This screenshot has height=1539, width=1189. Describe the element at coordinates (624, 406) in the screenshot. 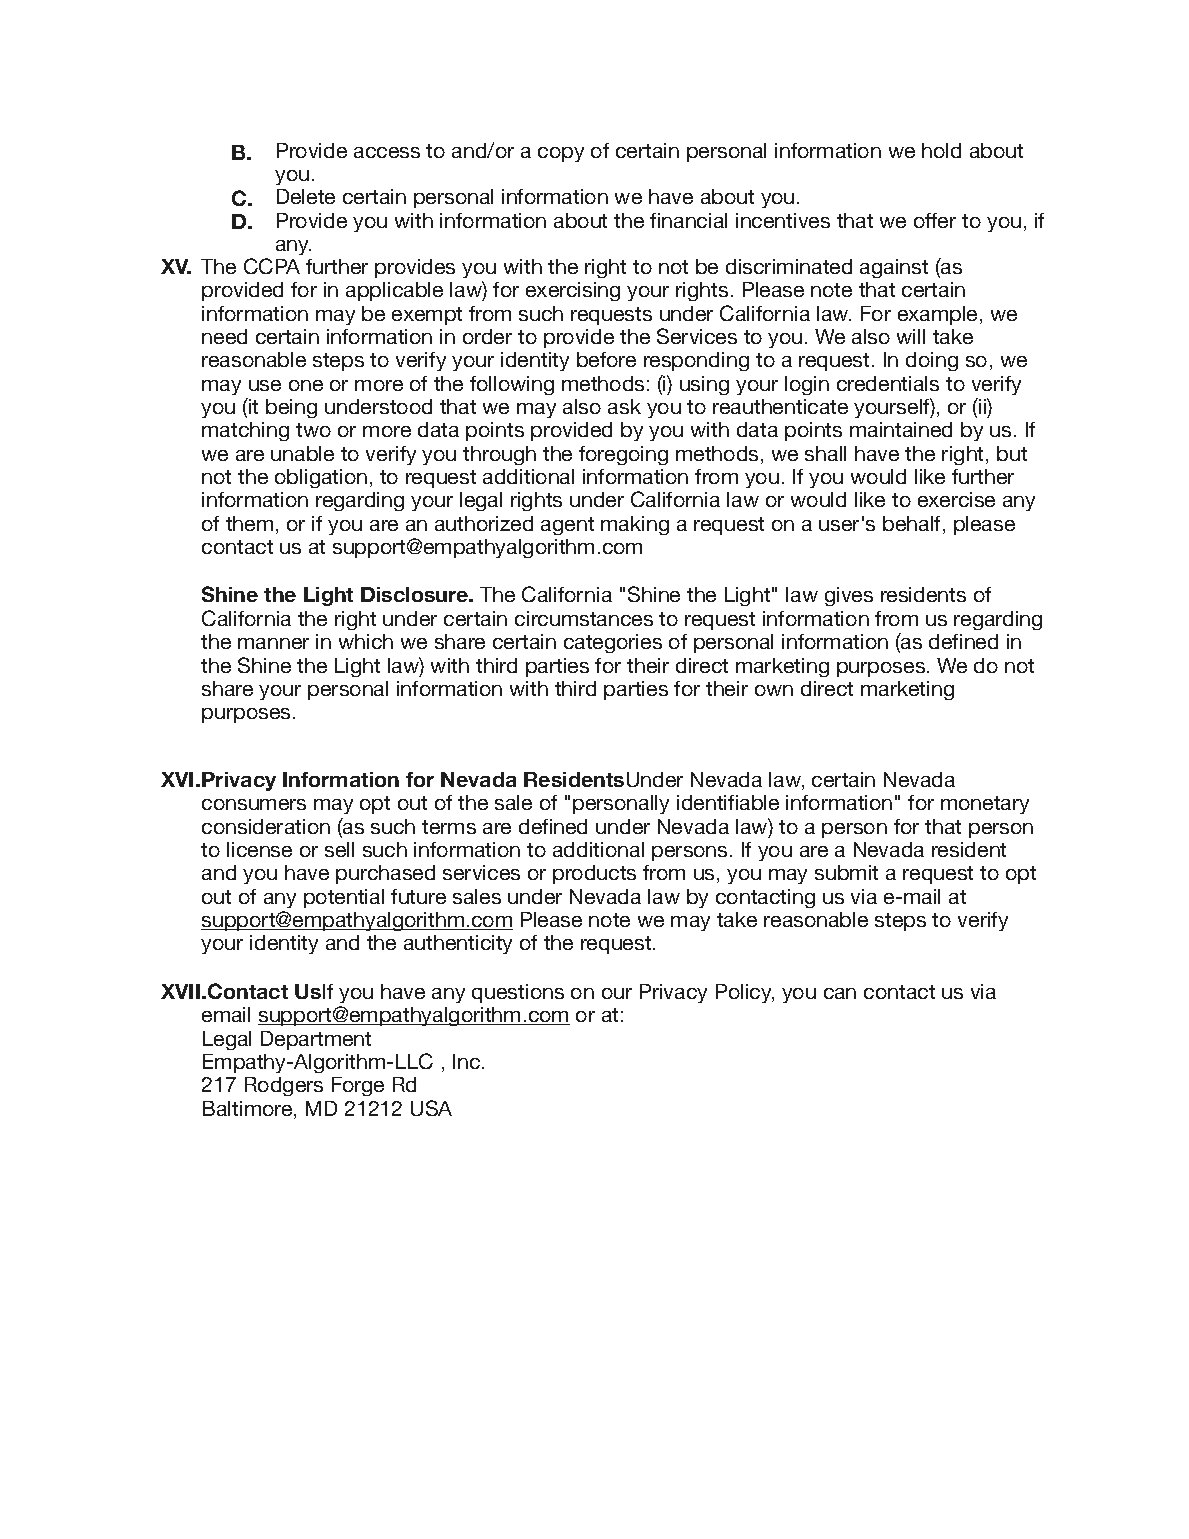

I see `ask` at that location.
